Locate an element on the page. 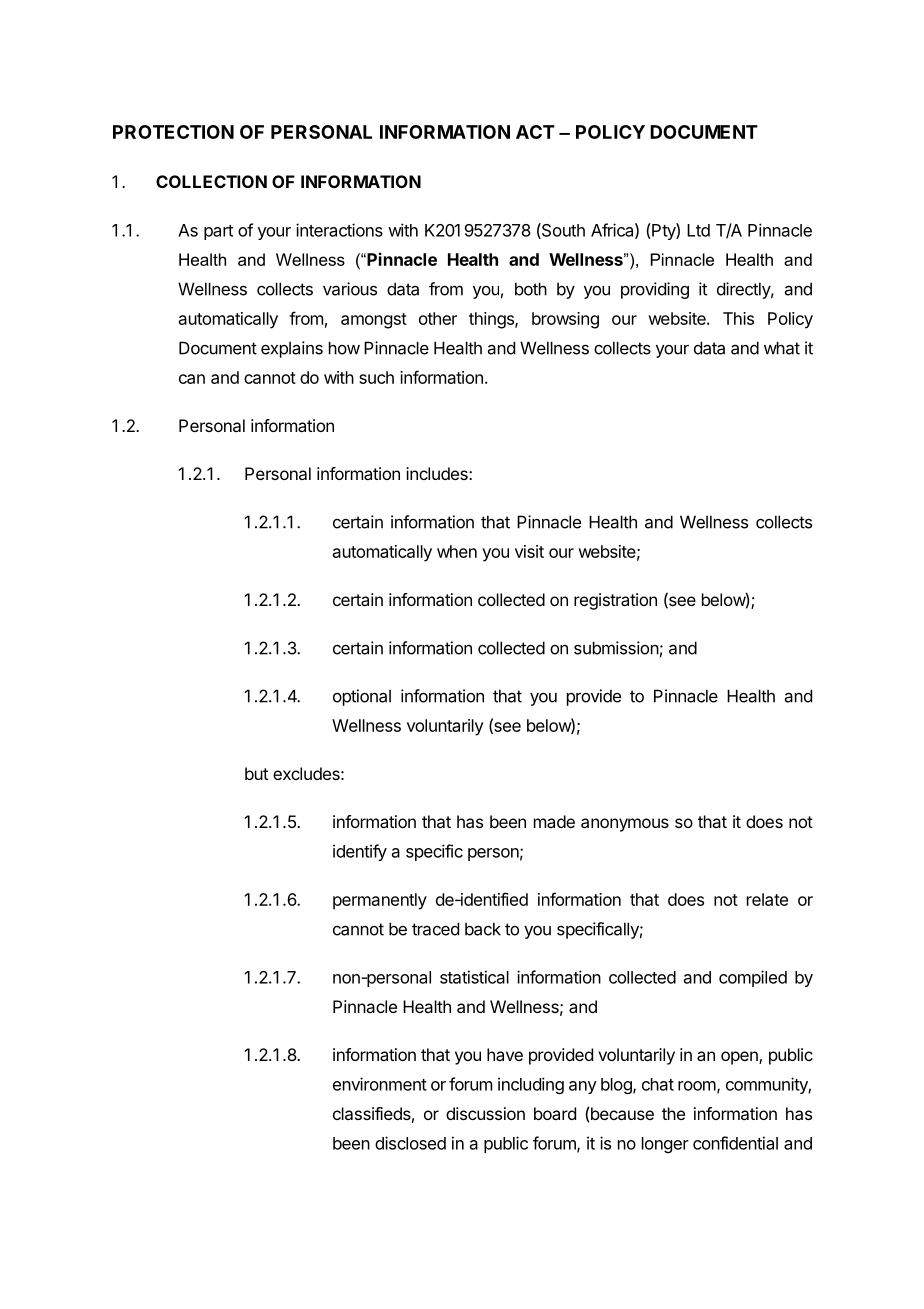 This image has width=924, height=1309. submission is located at coordinates (616, 648).
